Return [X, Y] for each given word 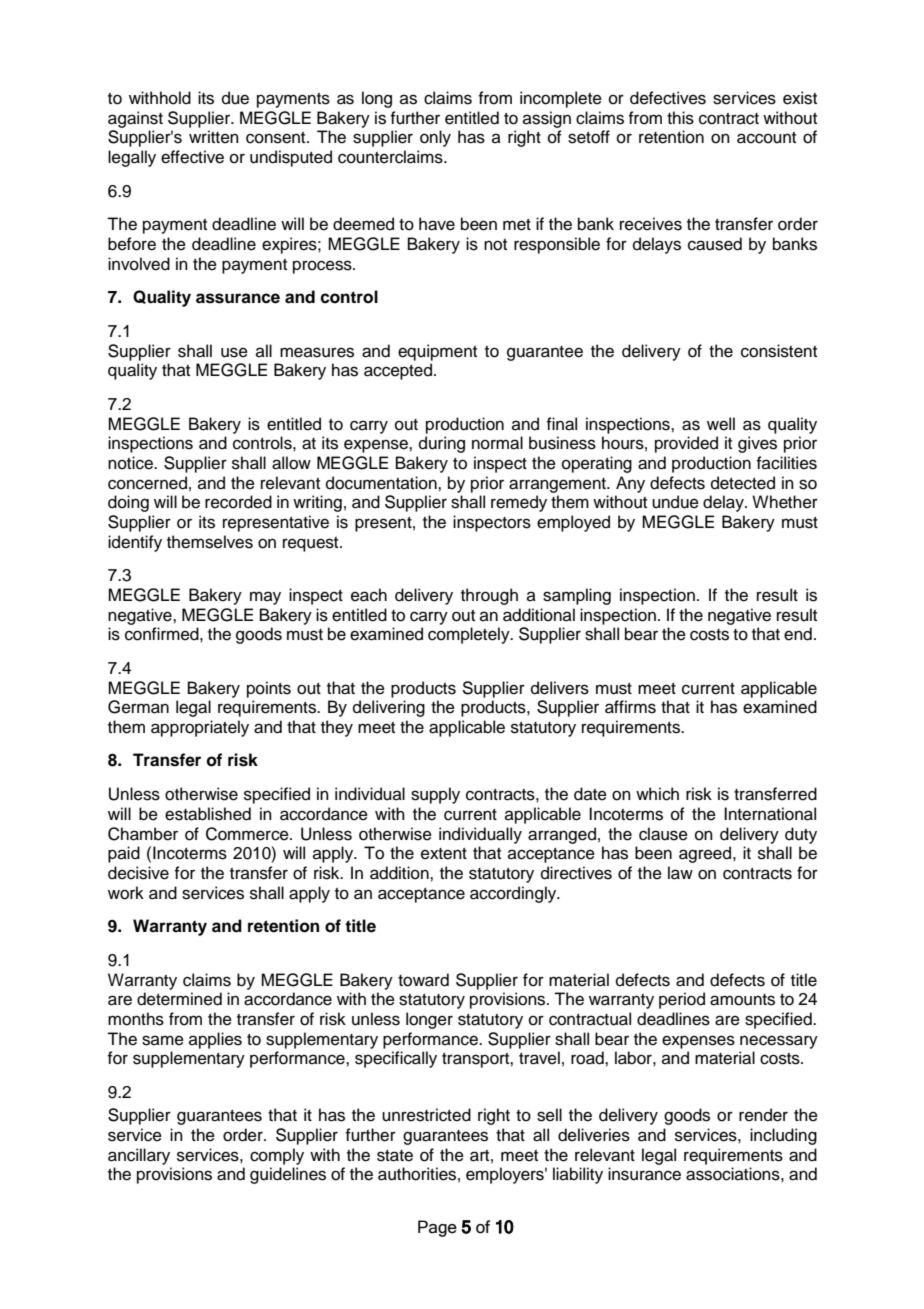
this [680, 118]
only [435, 138]
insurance [644, 1174]
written [214, 137]
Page [437, 1228]
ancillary [139, 1156]
